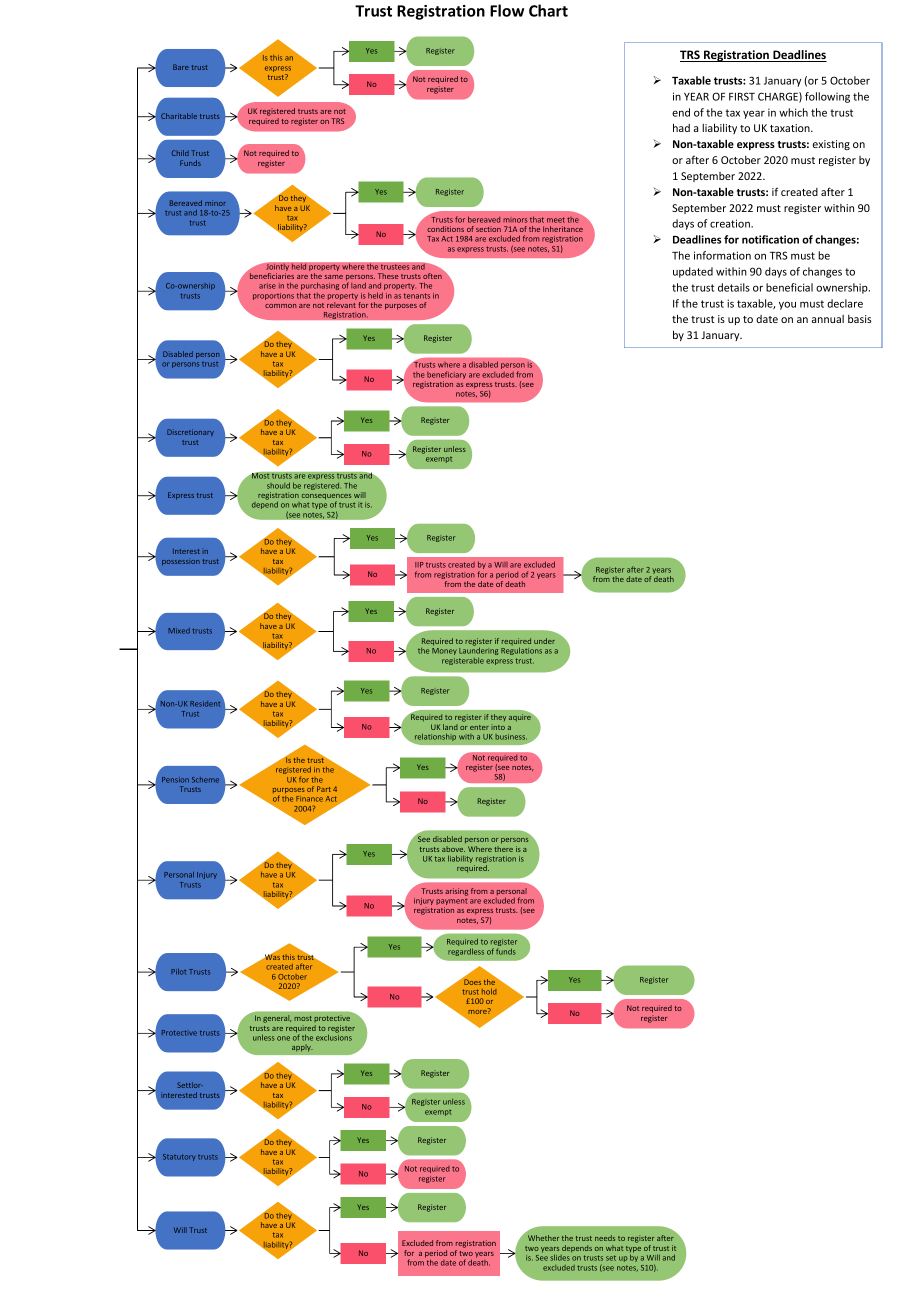 Image resolution: width=924 pixels, height=1308 pixels. I want to click on Statutory, so click(179, 1157).
